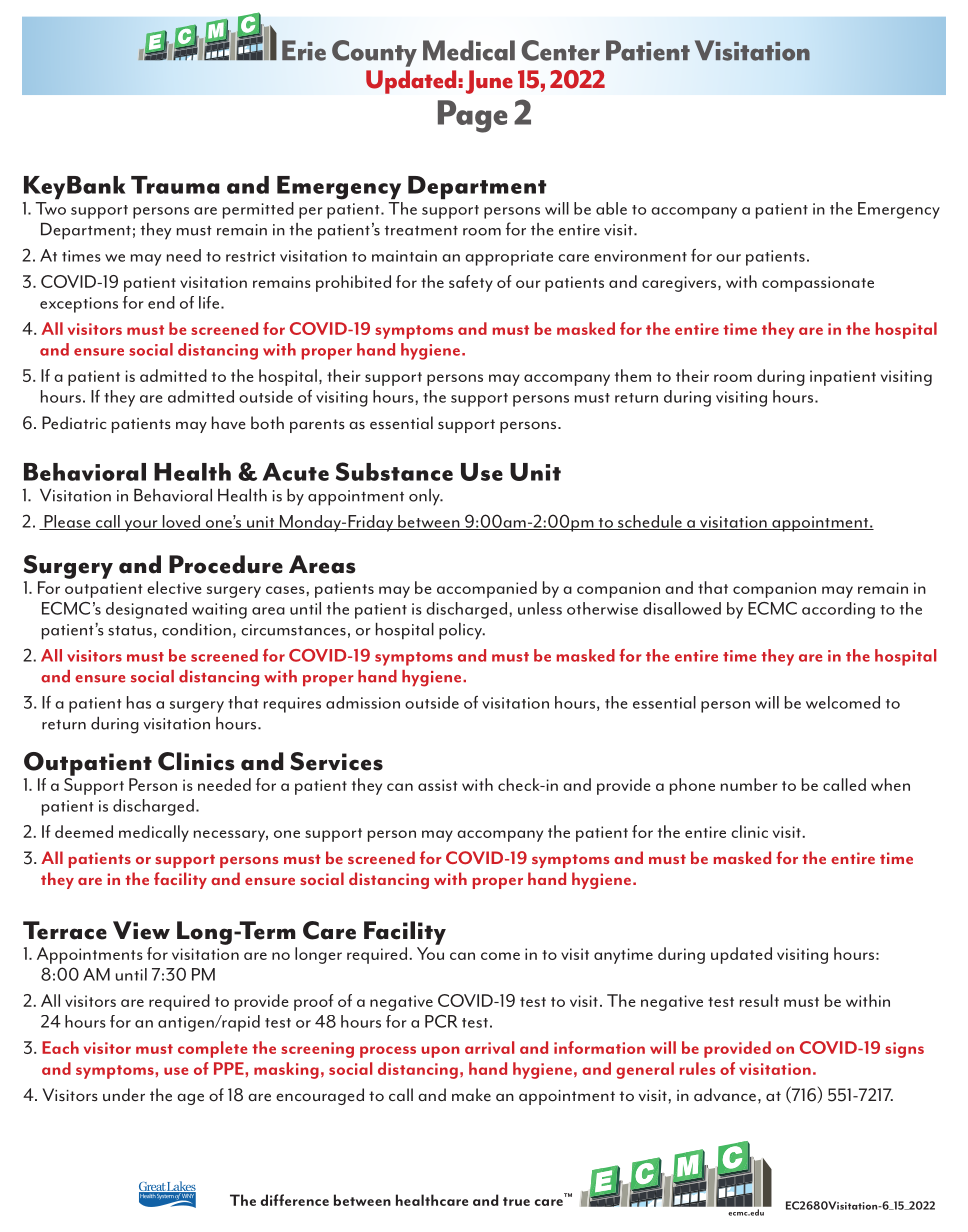 The width and height of the screenshot is (968, 1232). Describe the element at coordinates (461, 631) in the screenshot. I see `policy` at that location.
